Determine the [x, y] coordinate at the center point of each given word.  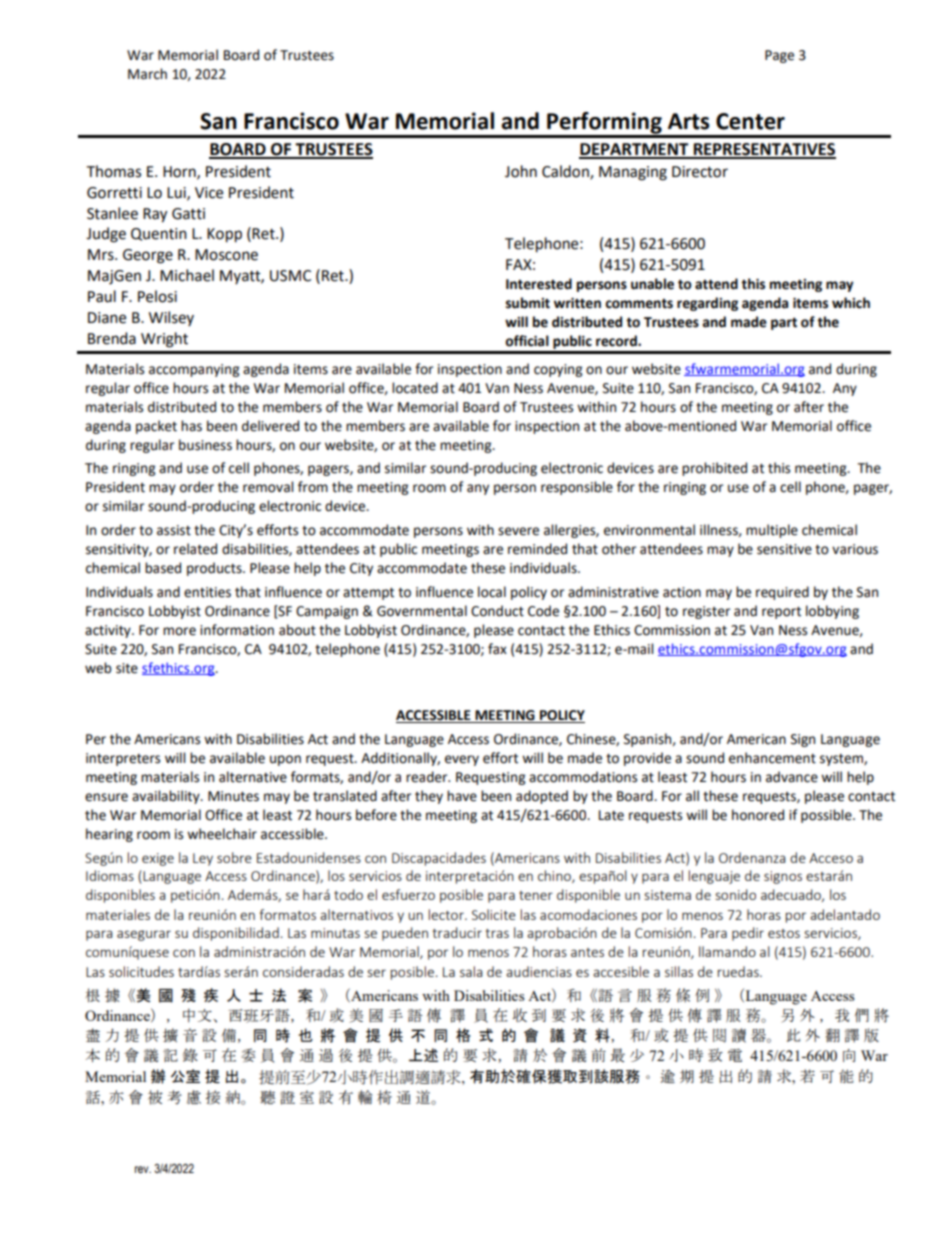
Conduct [497, 611]
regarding [707, 304]
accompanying [194, 370]
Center [750, 121]
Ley [203, 859]
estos [784, 933]
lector [447, 914]
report [781, 613]
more [179, 631]
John [521, 171]
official [527, 341]
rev [143, 1169]
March [147, 74]
